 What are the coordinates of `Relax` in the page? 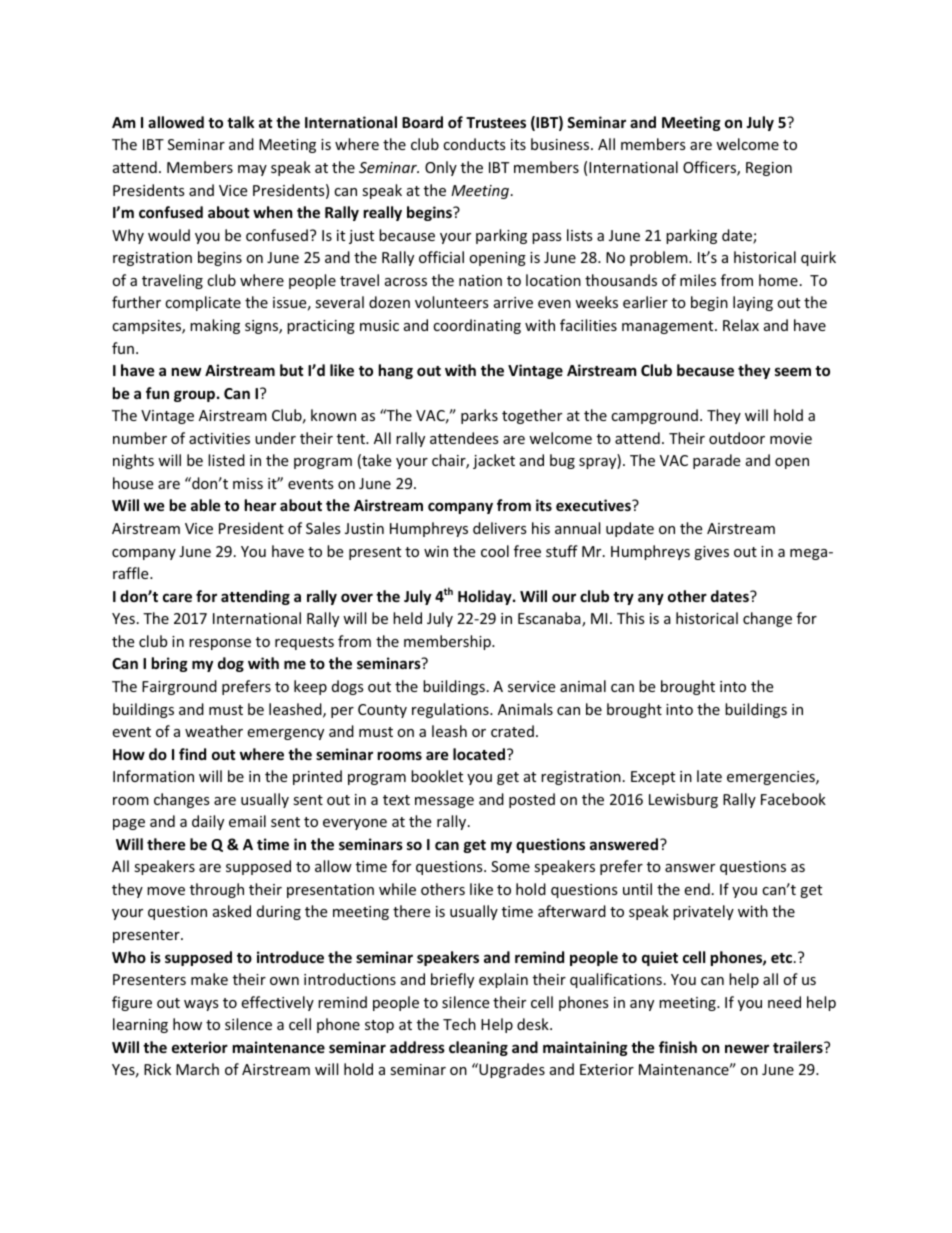 It's located at (741, 325).
